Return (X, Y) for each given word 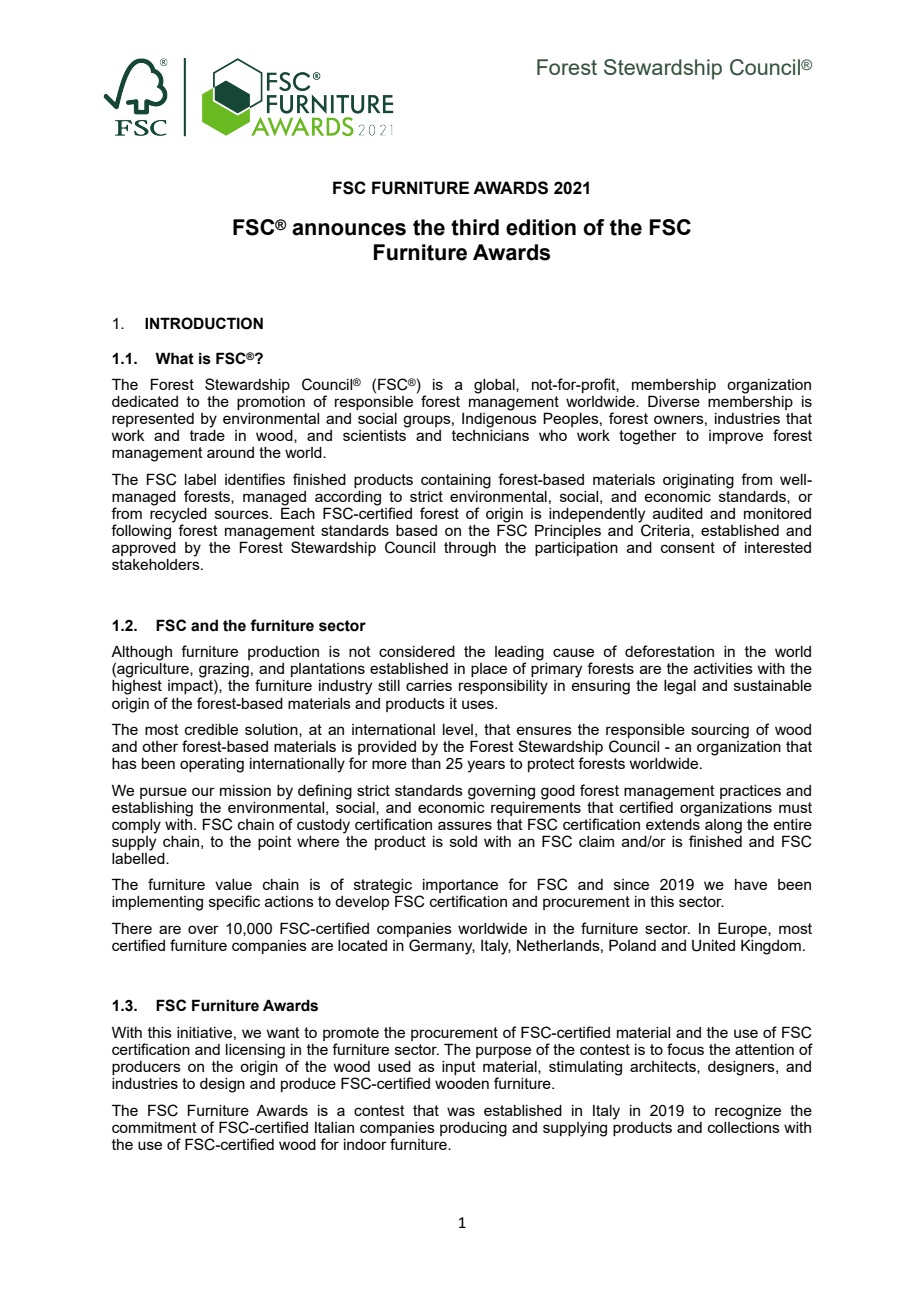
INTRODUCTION (204, 323)
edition (541, 227)
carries (429, 685)
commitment (154, 1127)
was (461, 1111)
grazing (224, 671)
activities (723, 668)
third (475, 227)
